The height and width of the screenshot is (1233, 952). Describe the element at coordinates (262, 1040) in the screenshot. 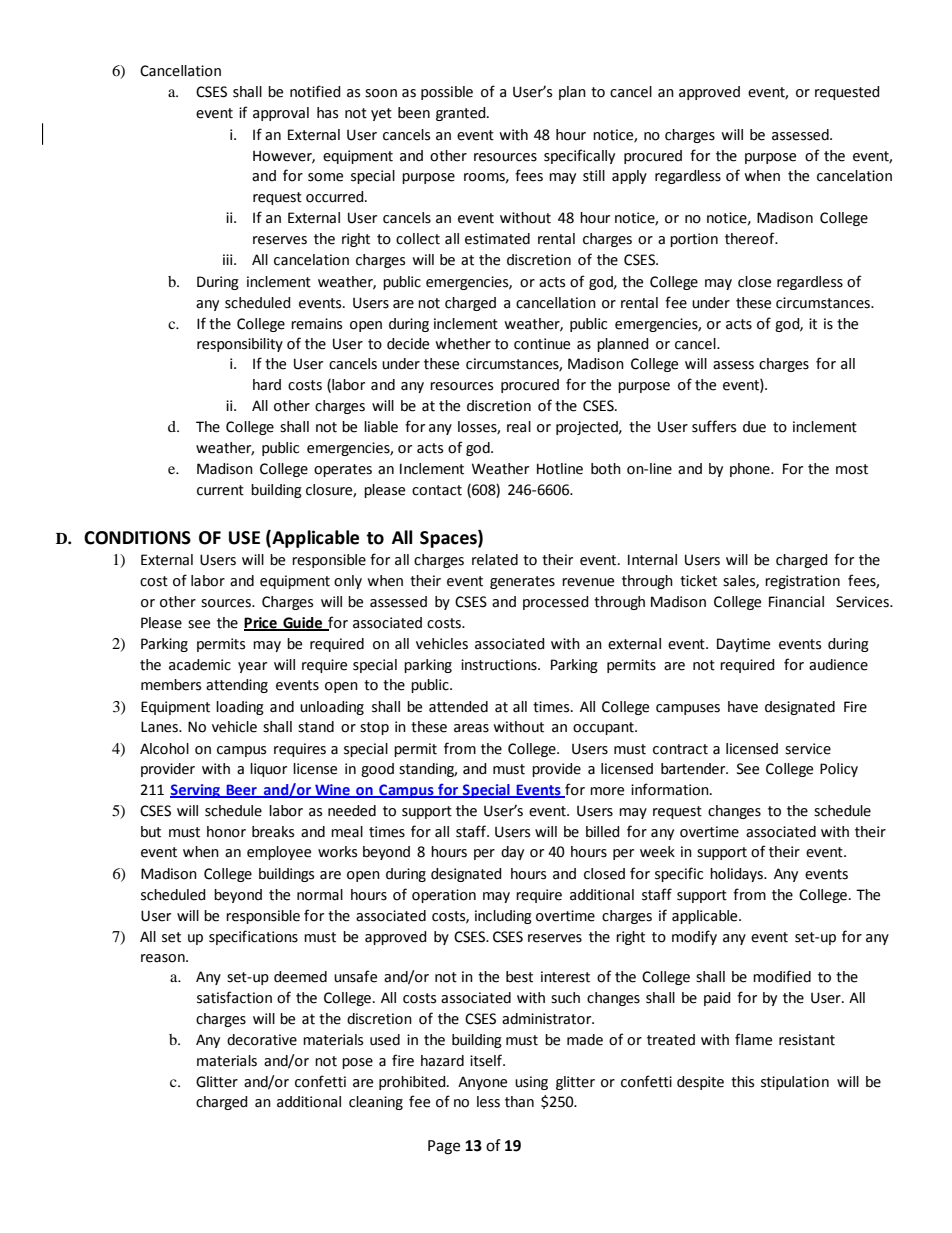

I see `decorative` at that location.
